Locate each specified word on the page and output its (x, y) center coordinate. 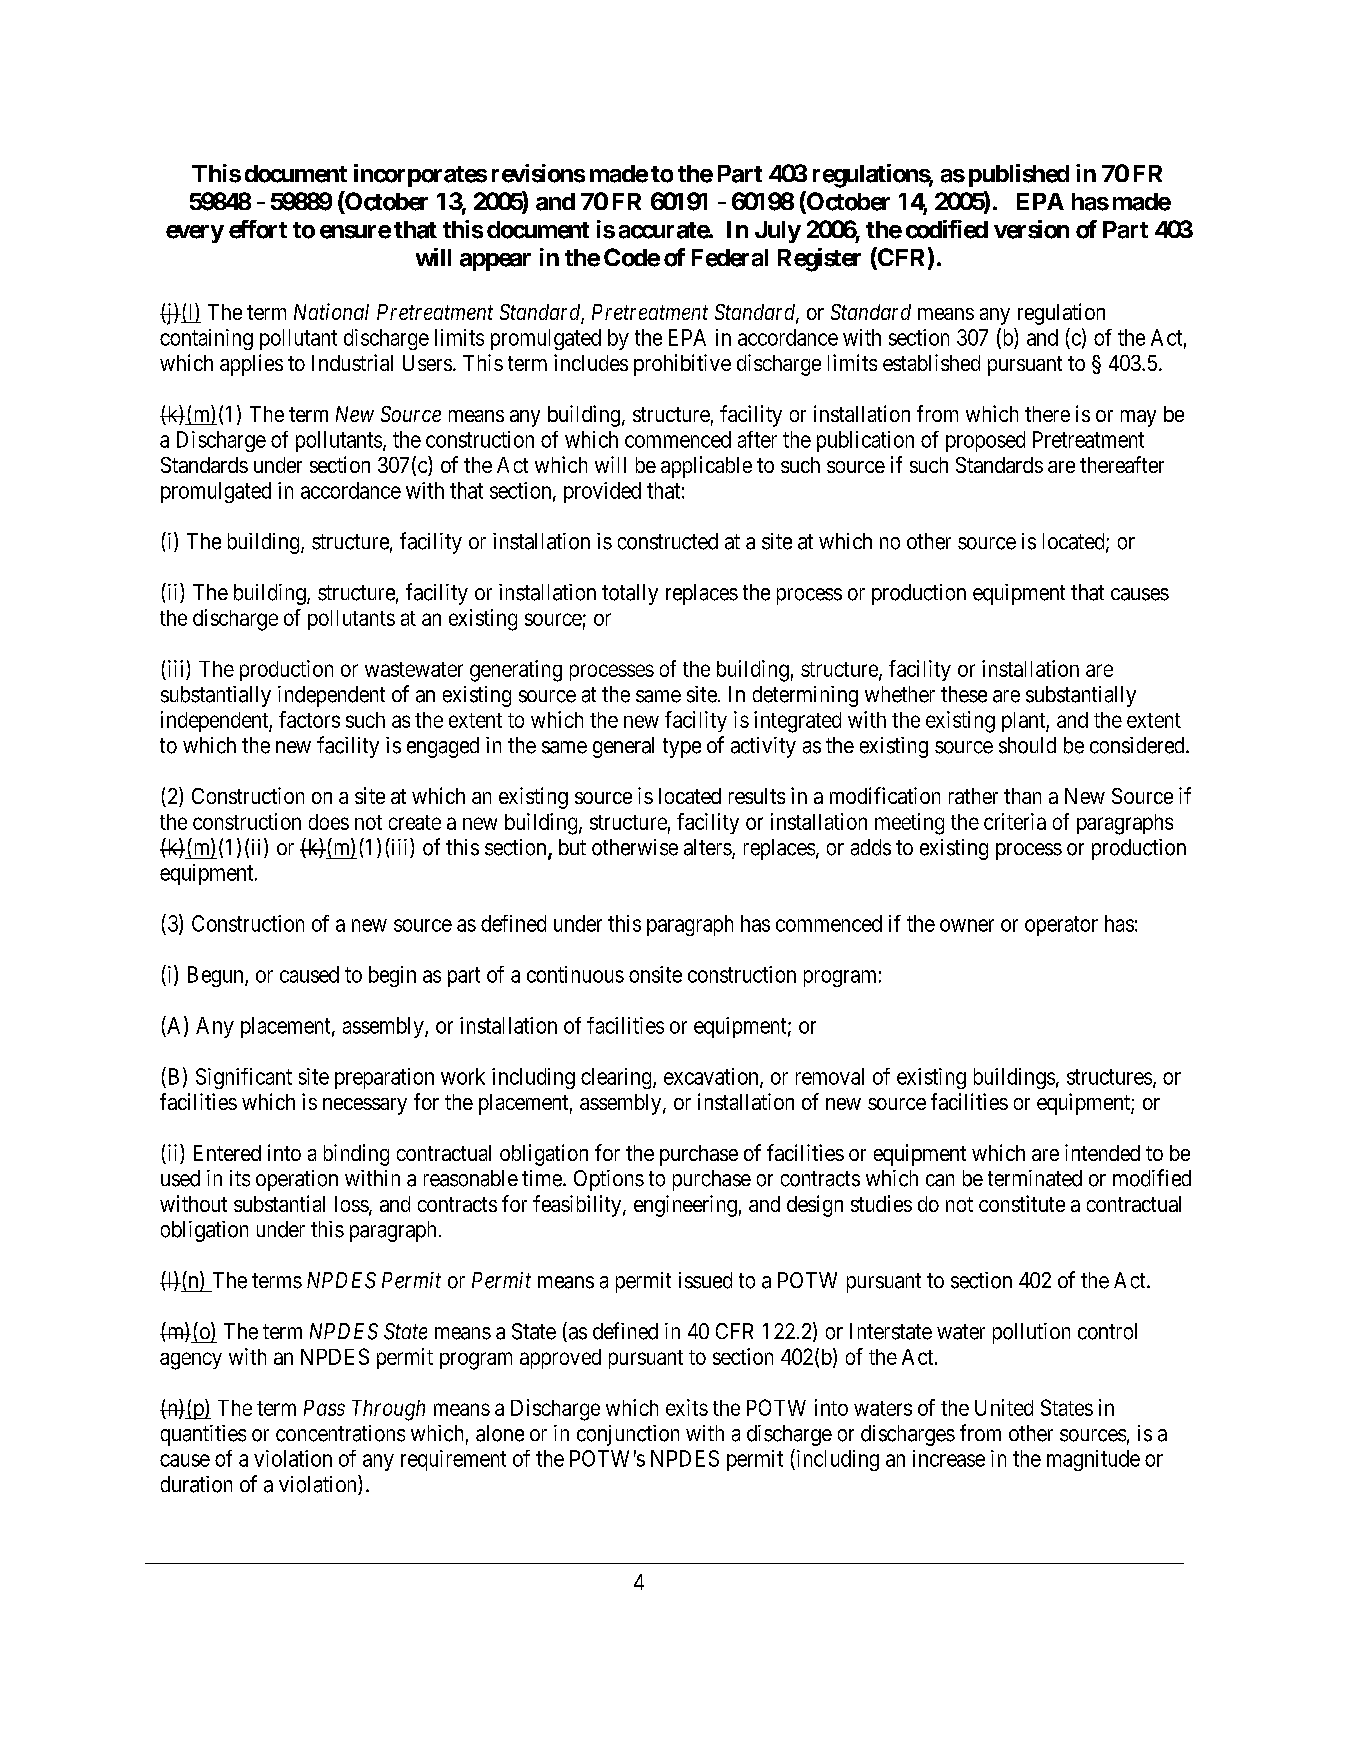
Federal (730, 258)
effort (258, 229)
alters (708, 848)
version (1031, 229)
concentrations (340, 1433)
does (329, 822)
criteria (1015, 821)
